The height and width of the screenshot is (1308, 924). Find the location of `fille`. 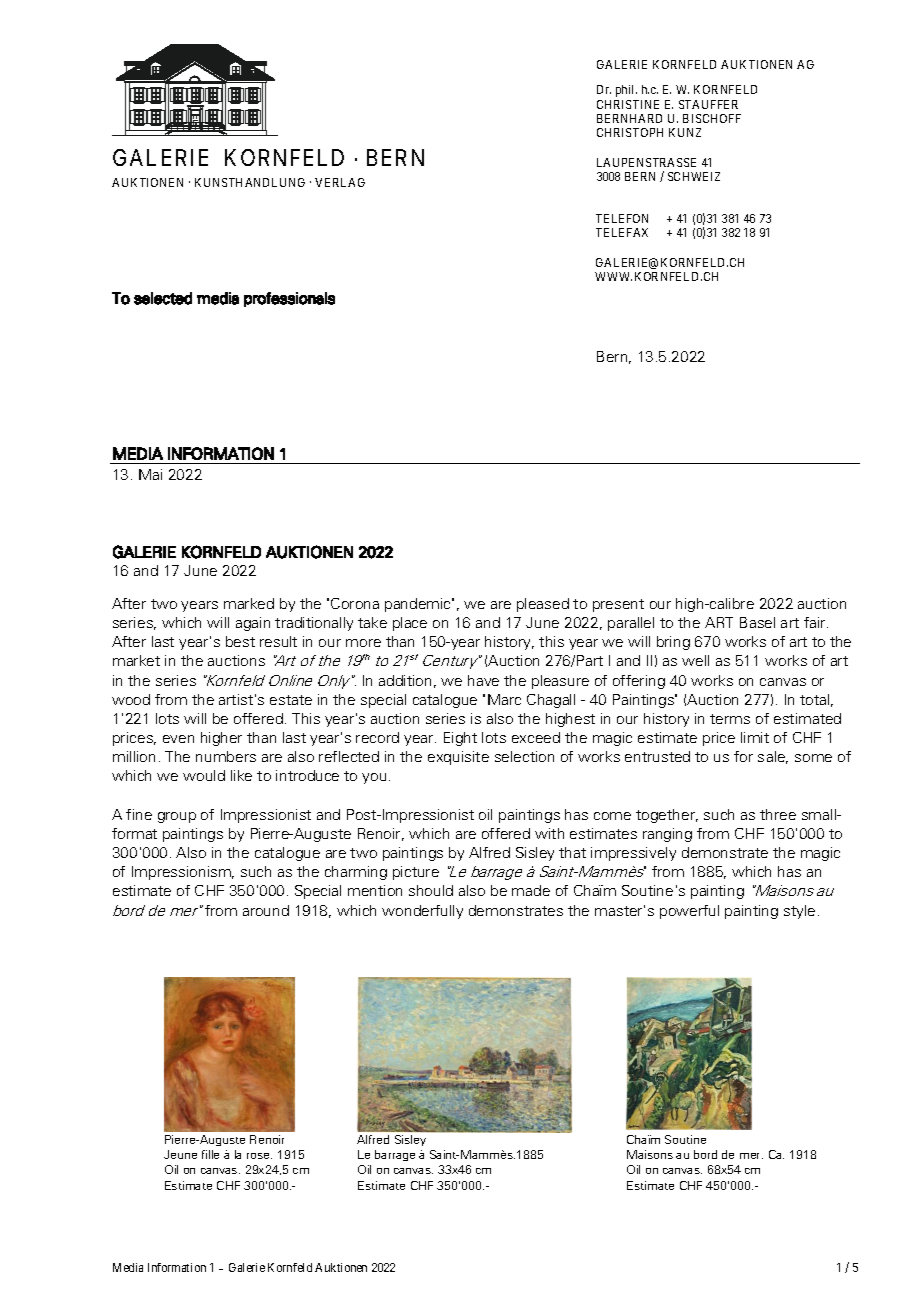

fille is located at coordinates (210, 1154).
